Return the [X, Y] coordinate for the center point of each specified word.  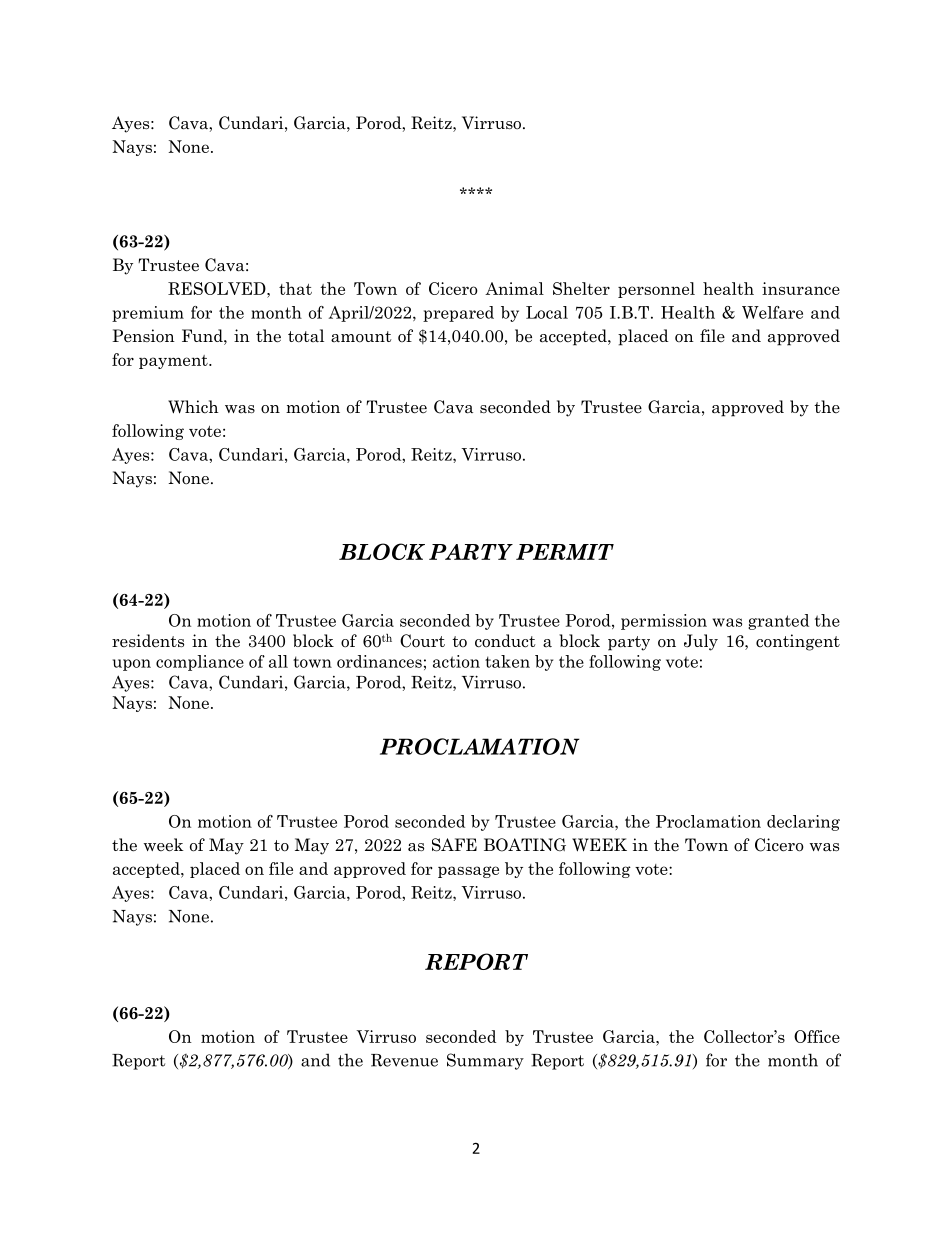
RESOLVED [218, 288]
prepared [458, 314]
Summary [485, 1061]
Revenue [404, 1060]
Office [817, 1036]
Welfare [772, 312]
